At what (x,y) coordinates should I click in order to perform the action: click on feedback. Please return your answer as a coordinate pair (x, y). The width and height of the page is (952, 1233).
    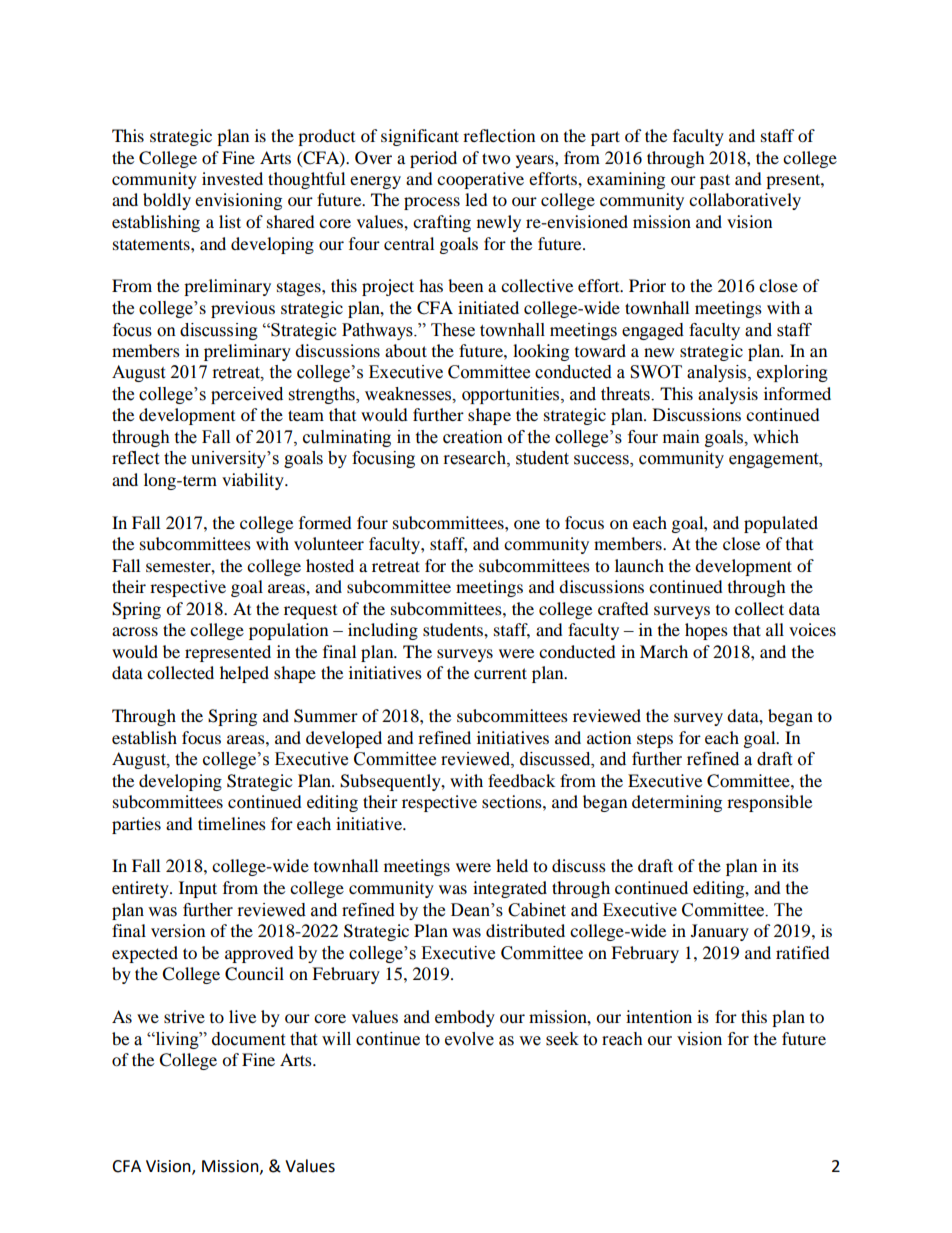
    Looking at the image, I should click on (521, 780).
